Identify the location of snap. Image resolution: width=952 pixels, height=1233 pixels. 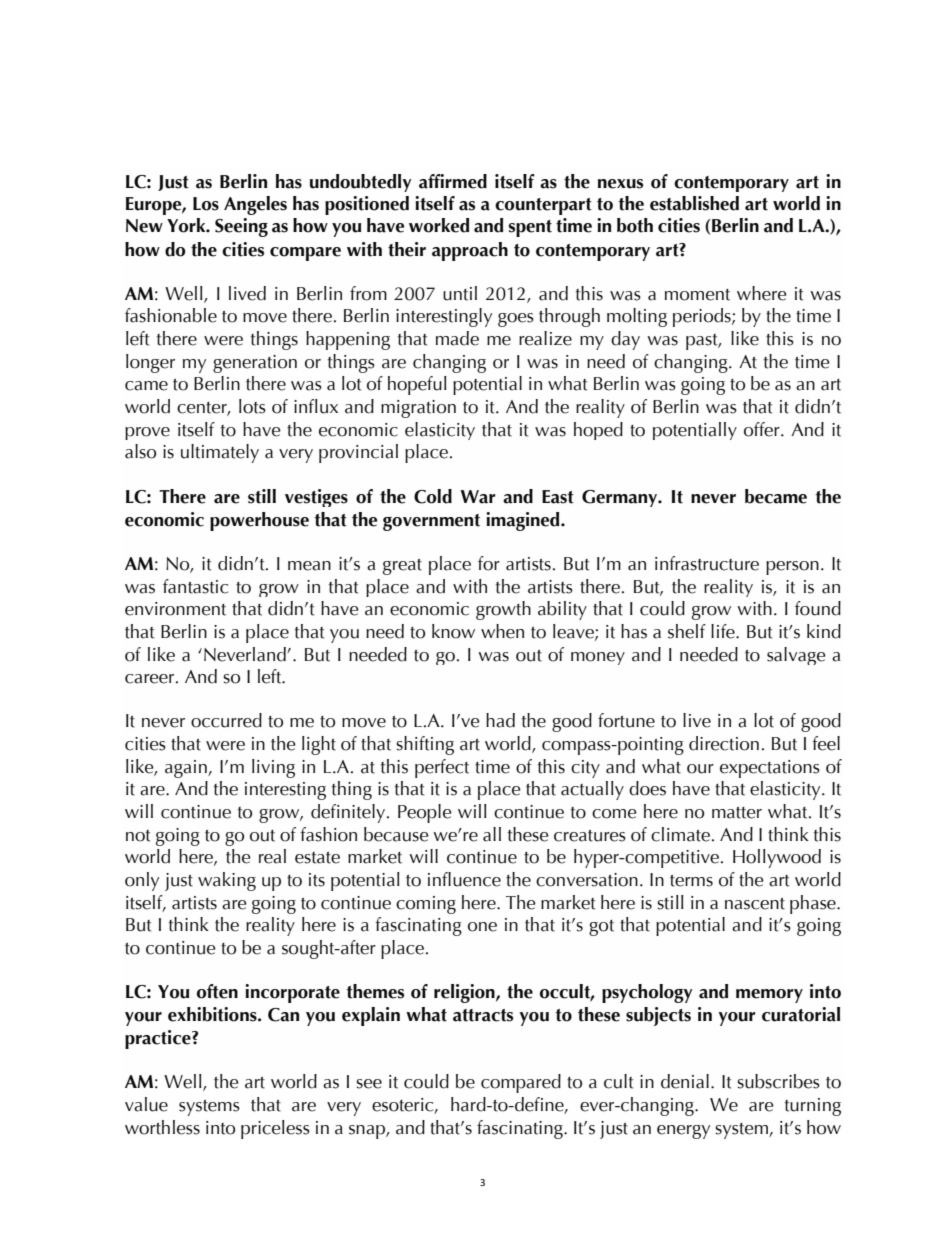
(368, 1132).
